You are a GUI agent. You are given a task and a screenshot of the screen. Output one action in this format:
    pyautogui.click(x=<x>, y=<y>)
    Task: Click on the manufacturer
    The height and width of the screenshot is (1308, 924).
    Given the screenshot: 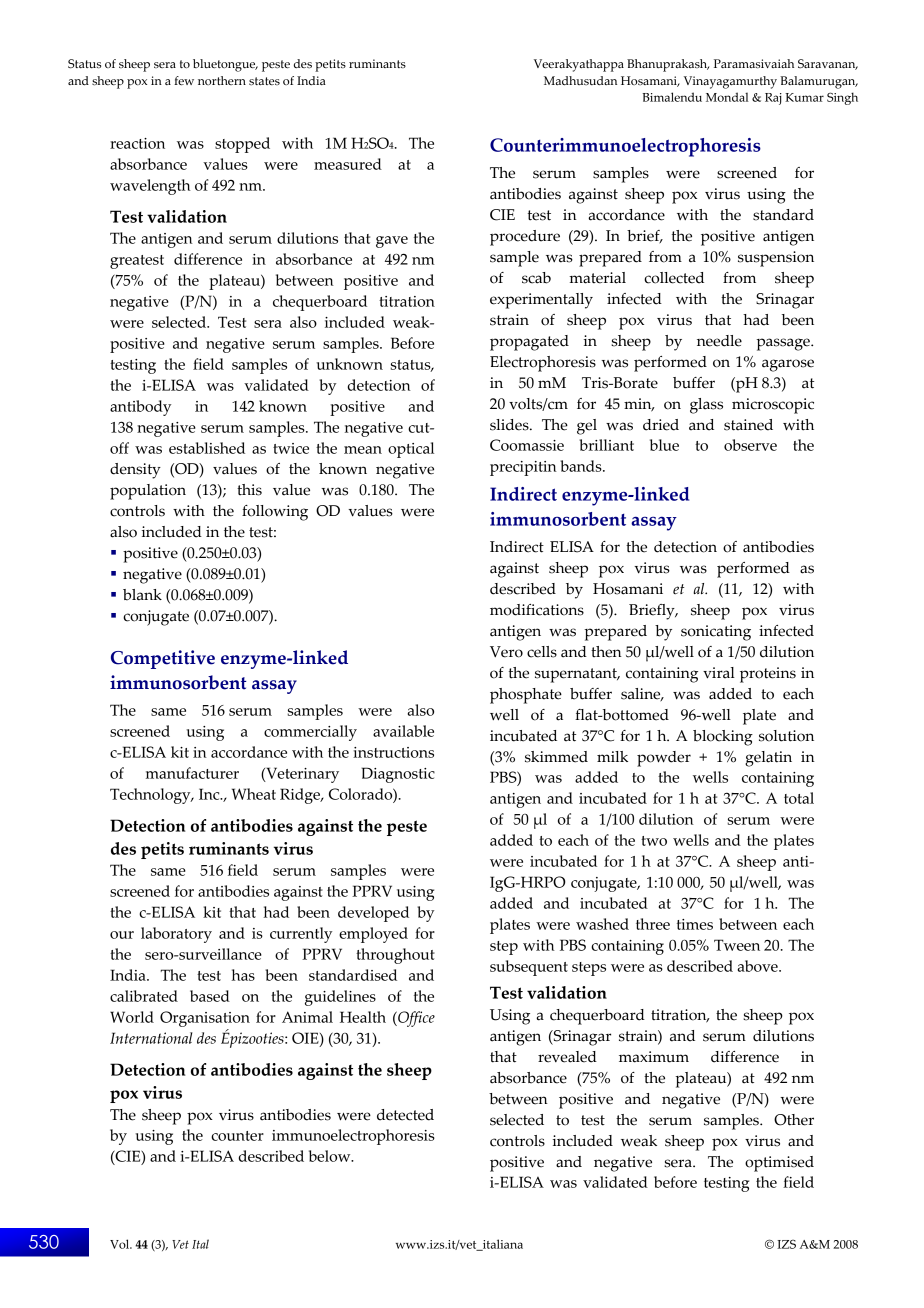 What is the action you would take?
    pyautogui.click(x=192, y=773)
